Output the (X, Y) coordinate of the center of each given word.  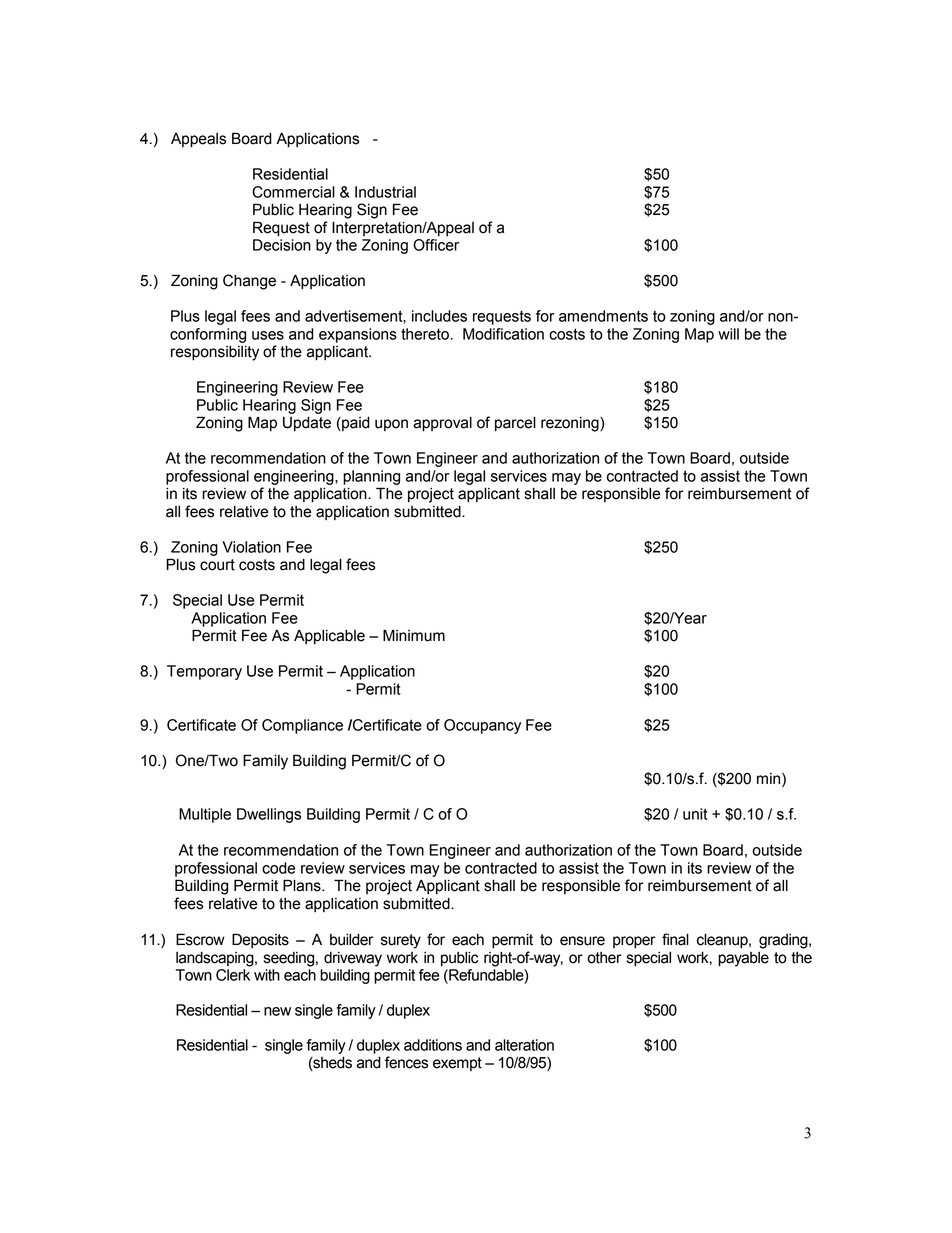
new (277, 1011)
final (675, 939)
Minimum (414, 635)
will (728, 334)
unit (695, 814)
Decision (282, 245)
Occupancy (482, 726)
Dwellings (269, 815)
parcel (515, 424)
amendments (603, 316)
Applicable (329, 637)
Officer (436, 245)
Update (307, 424)
